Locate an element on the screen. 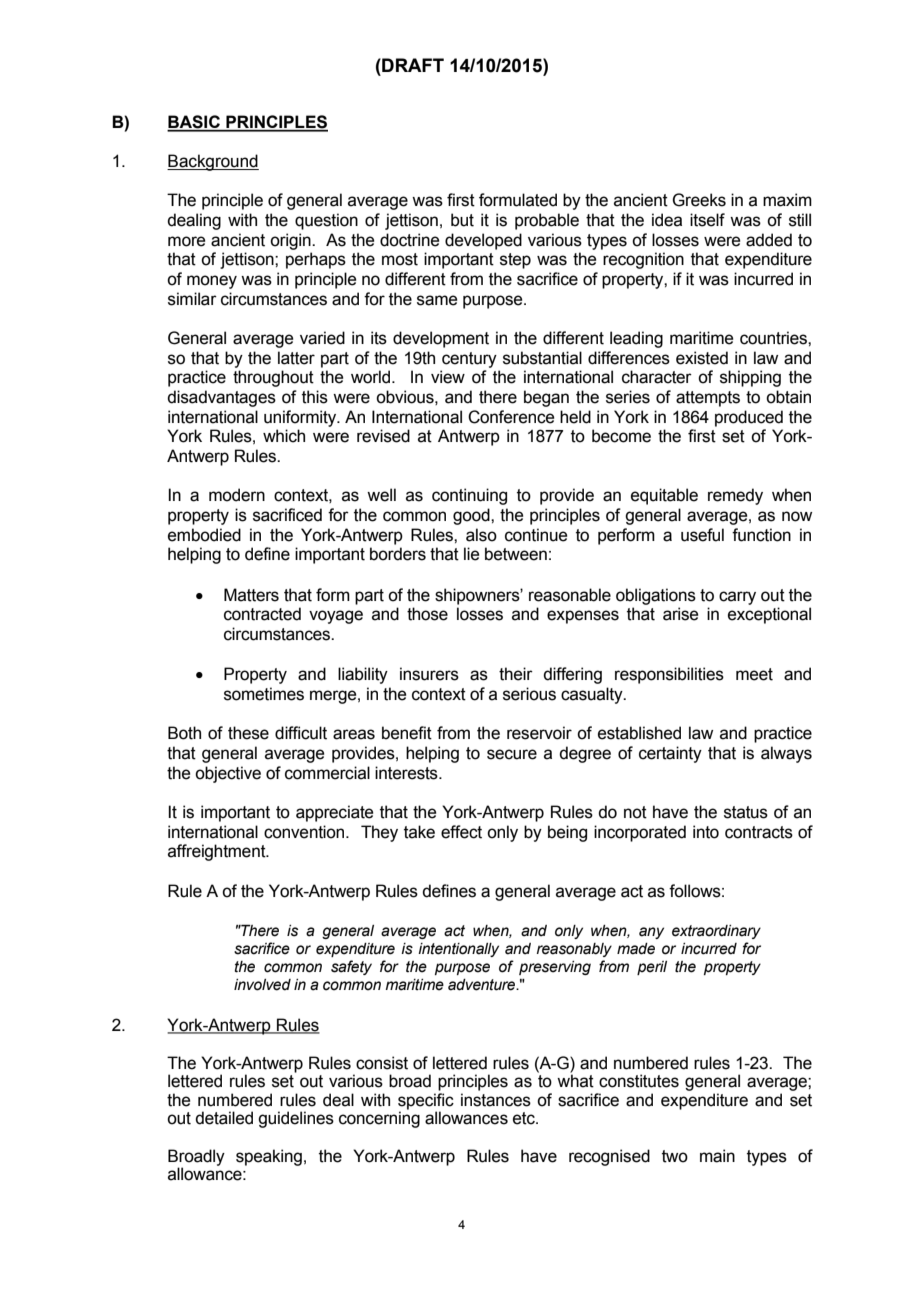 This screenshot has width=924, height=1308. BASIC is located at coordinates (194, 123).
